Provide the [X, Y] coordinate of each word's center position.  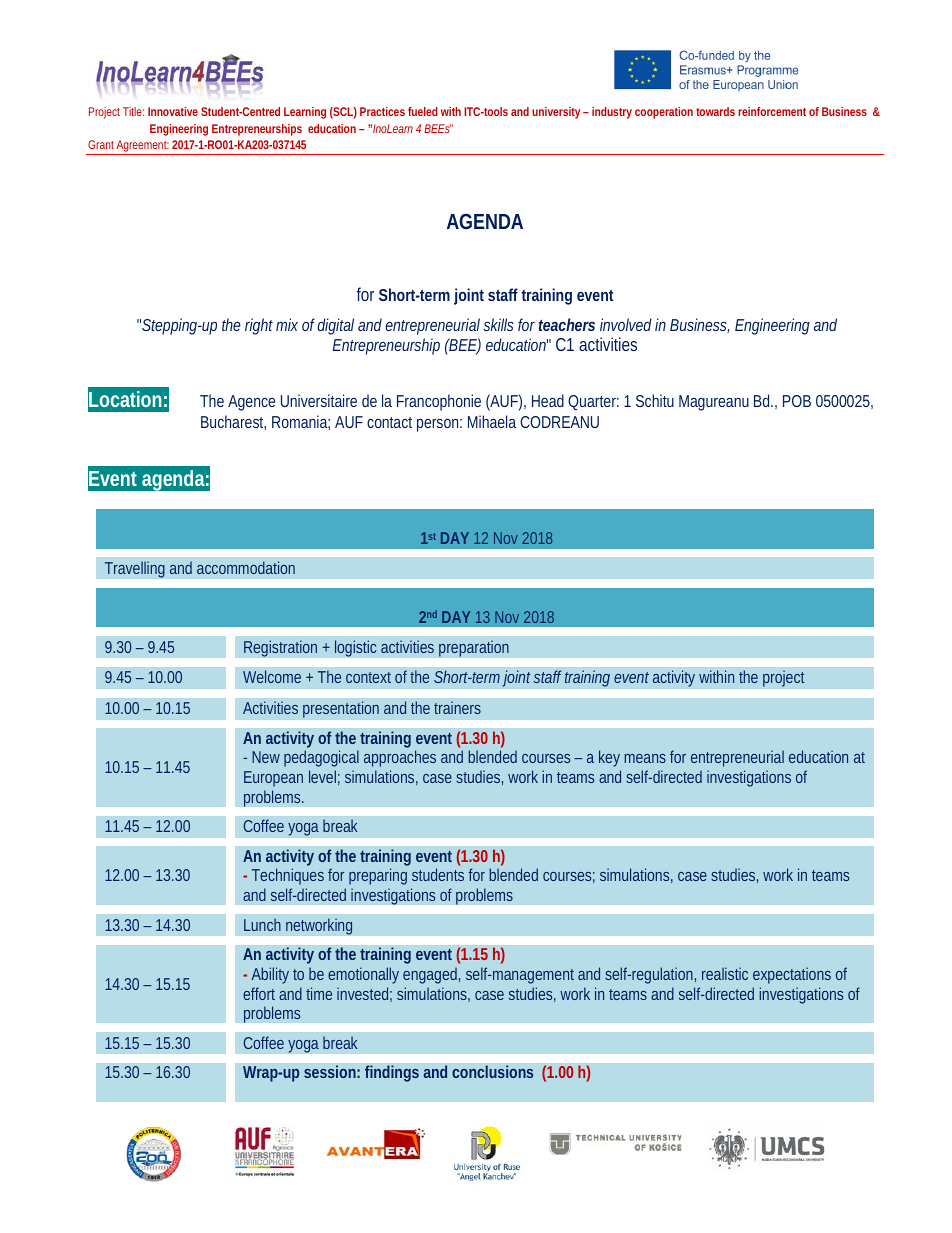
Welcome [272, 676]
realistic [725, 973]
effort [259, 993]
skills [498, 324]
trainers [457, 707]
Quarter [593, 402]
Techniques [288, 876]
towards [715, 111]
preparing [378, 876]
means [645, 758]
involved [626, 324]
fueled [423, 111]
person [439, 425]
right [261, 326]
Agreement [143, 147]
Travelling [135, 569]
